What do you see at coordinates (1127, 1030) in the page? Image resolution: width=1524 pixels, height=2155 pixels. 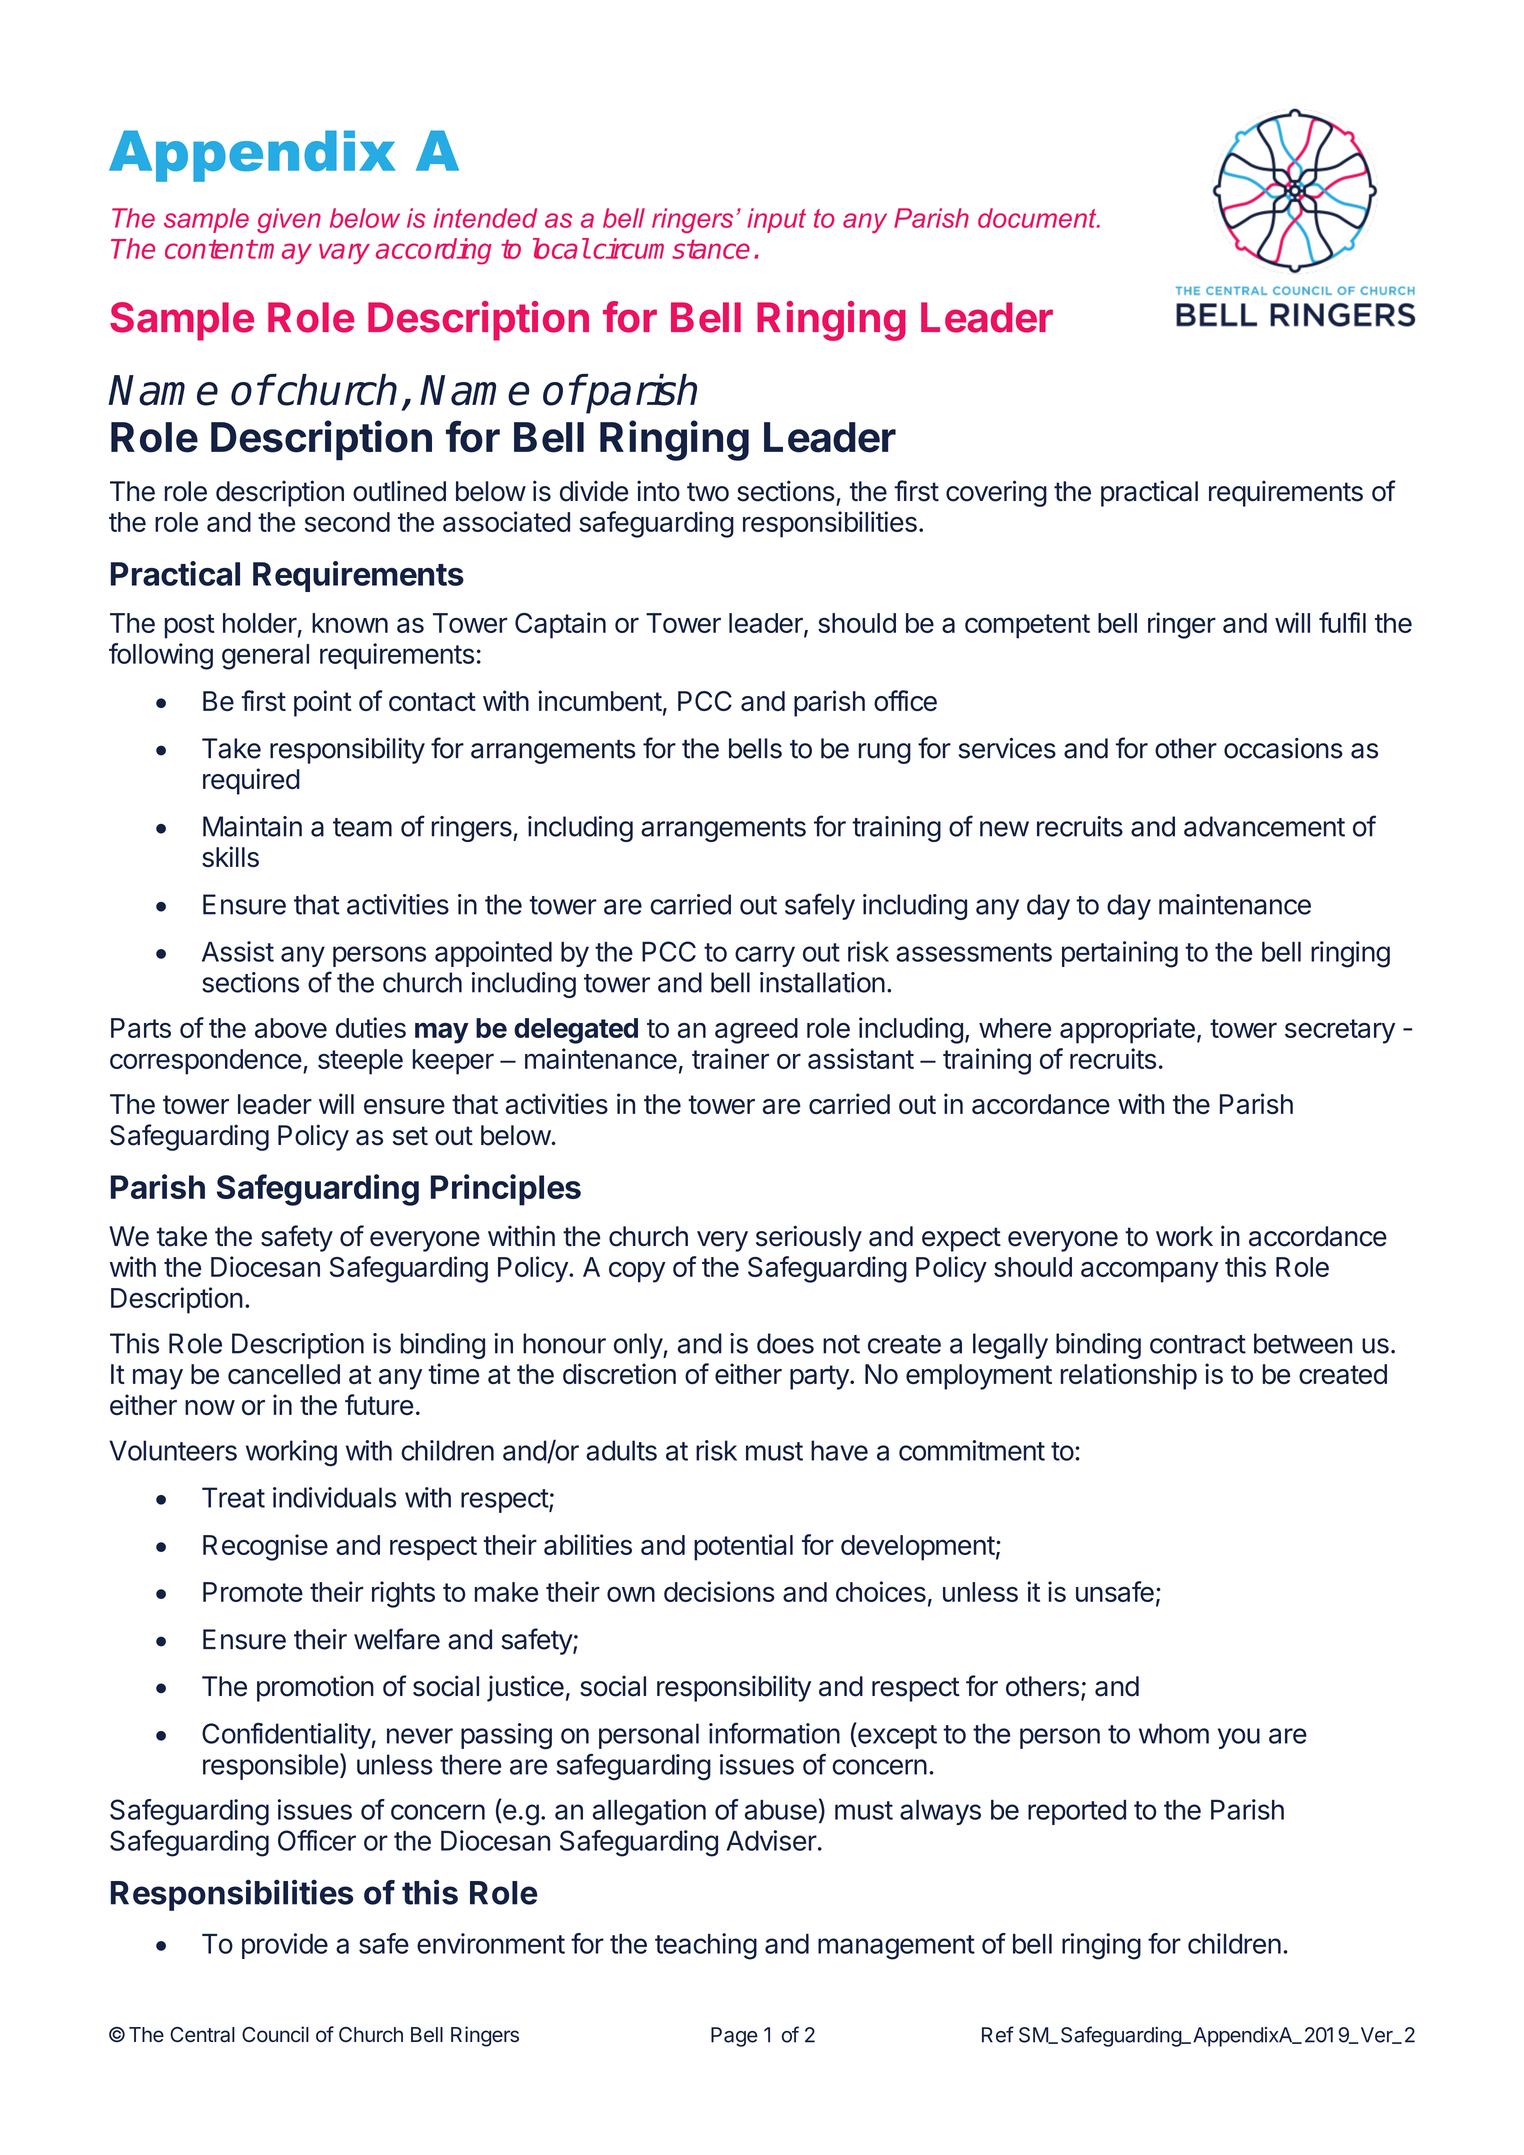 I see `appropriate` at bounding box center [1127, 1030].
